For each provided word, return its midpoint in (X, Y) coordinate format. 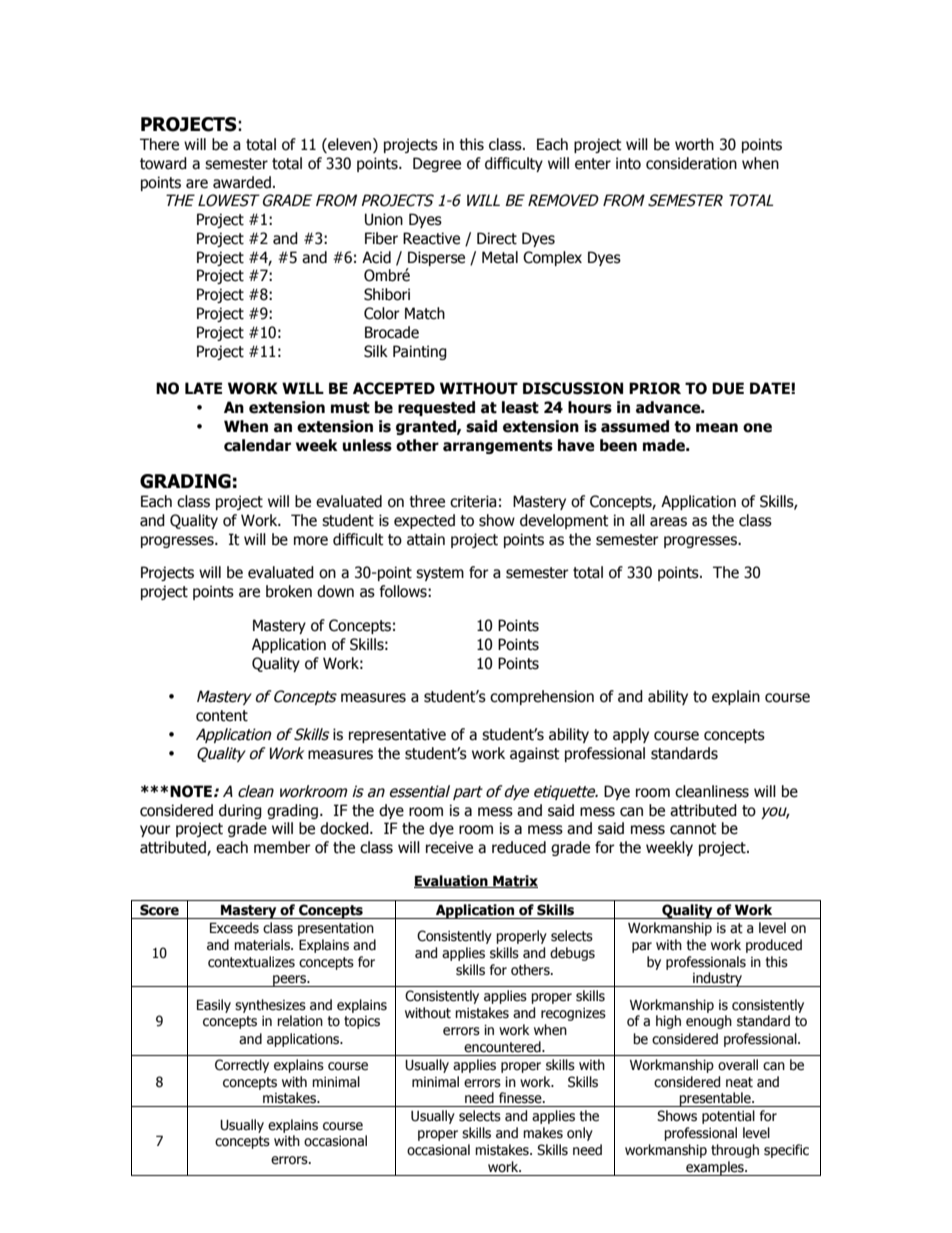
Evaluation (452, 881)
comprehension (542, 697)
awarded (242, 182)
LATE (203, 388)
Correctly (242, 1066)
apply (631, 735)
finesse (521, 1098)
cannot (693, 829)
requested (436, 408)
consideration (691, 163)
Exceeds (234, 928)
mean (717, 428)
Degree (437, 164)
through (735, 1151)
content (222, 716)
